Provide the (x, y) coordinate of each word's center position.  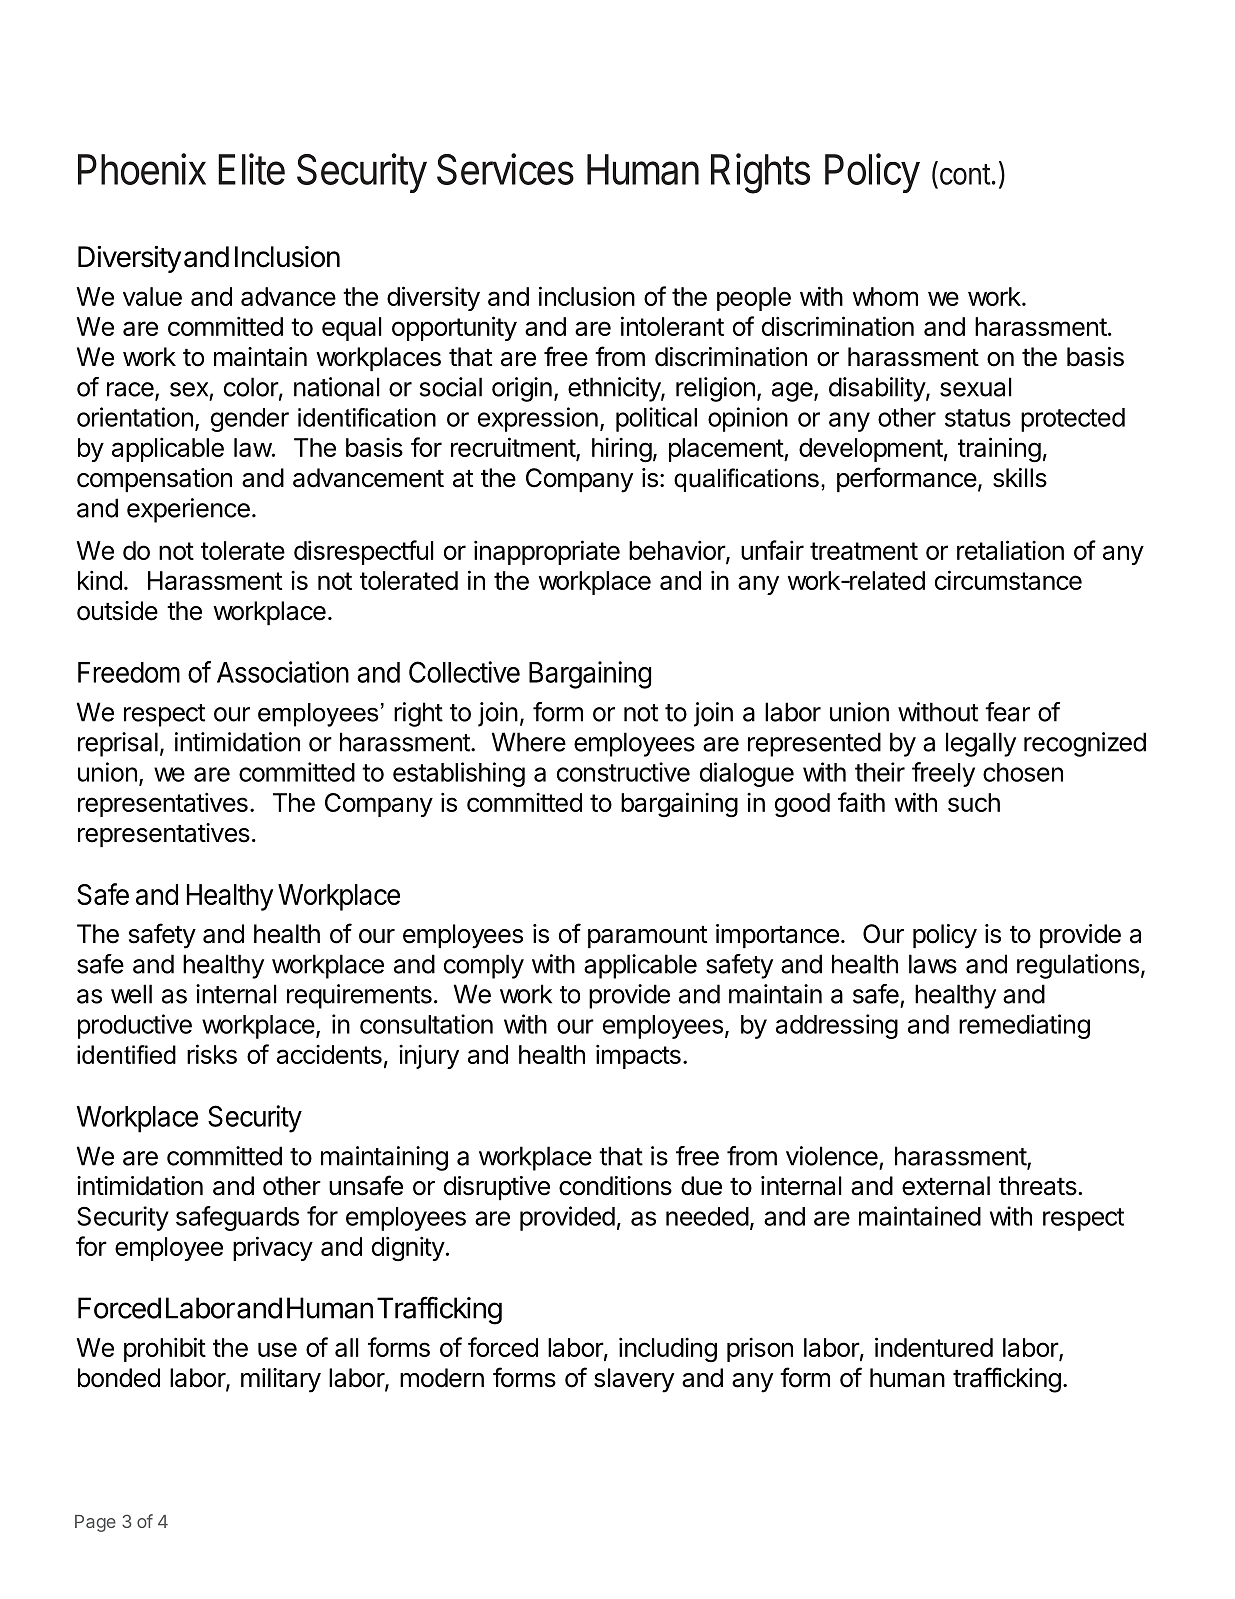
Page (95, 1523)
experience (188, 510)
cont (964, 173)
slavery (634, 1380)
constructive (623, 772)
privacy (273, 1248)
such (974, 802)
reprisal (118, 744)
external (946, 1186)
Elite (251, 169)
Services (505, 169)
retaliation (1010, 550)
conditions (615, 1186)
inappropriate (547, 552)
